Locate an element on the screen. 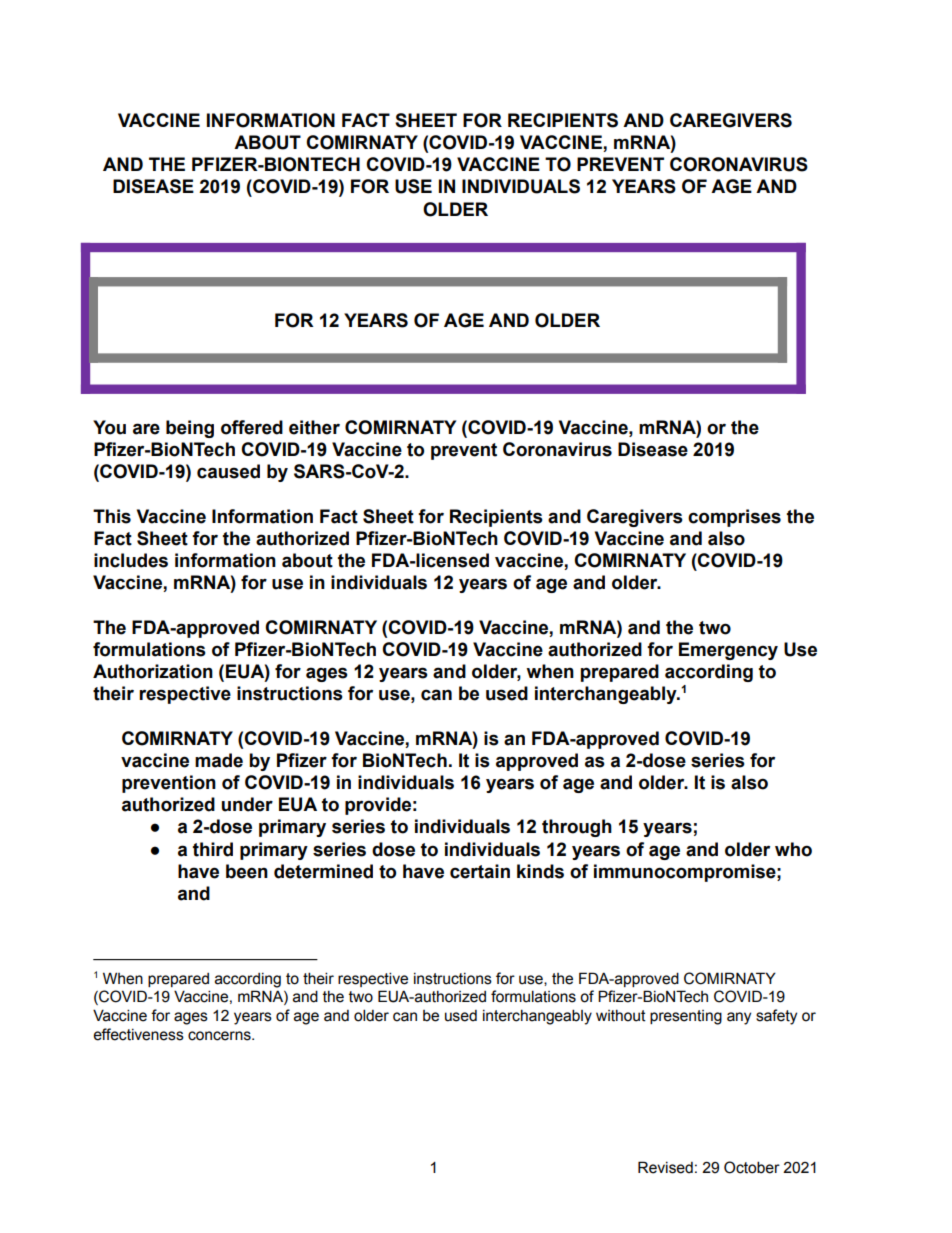 This screenshot has height=1233, width=952. through is located at coordinates (577, 828).
